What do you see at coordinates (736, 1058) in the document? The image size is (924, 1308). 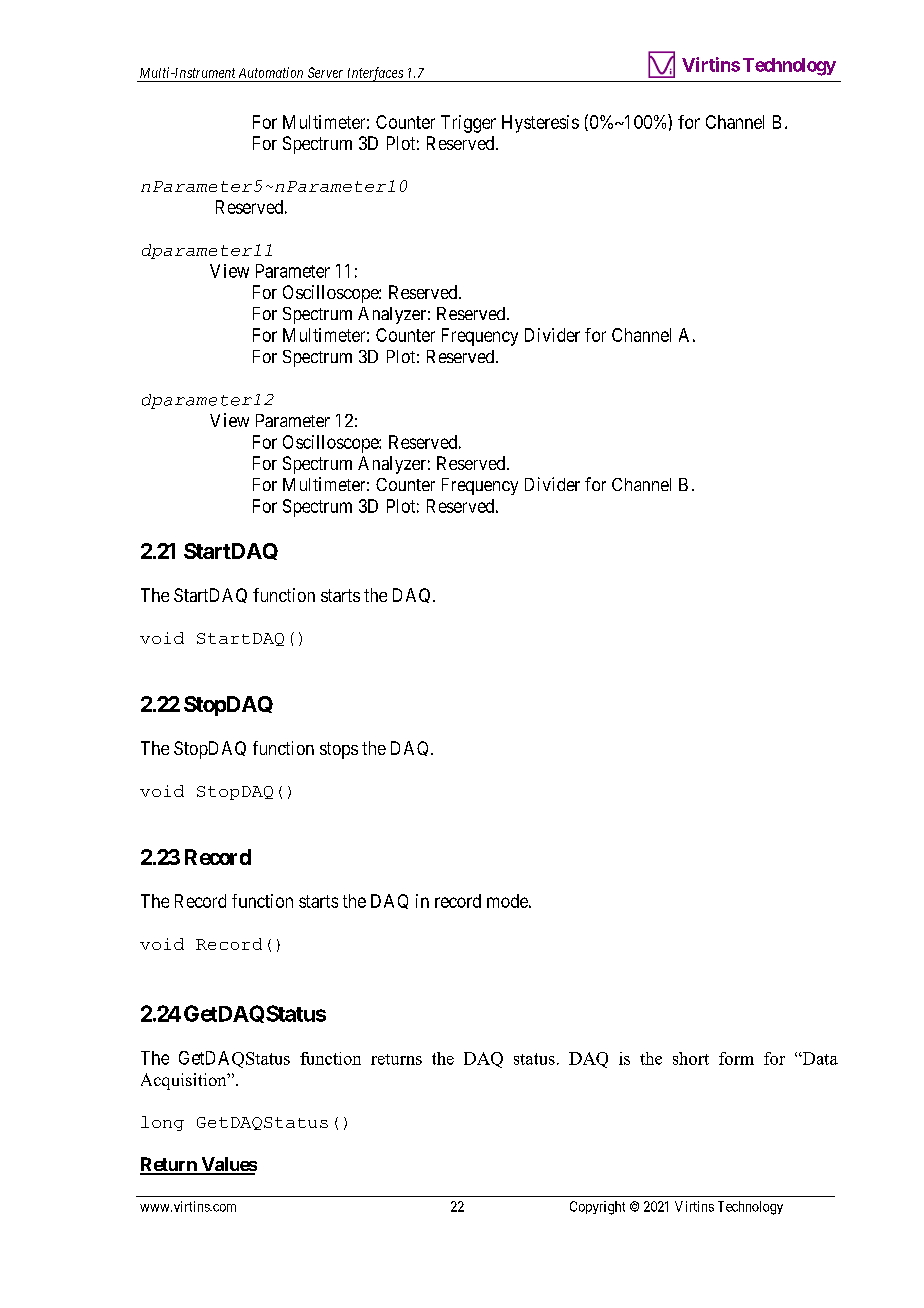 I see `form` at bounding box center [736, 1058].
